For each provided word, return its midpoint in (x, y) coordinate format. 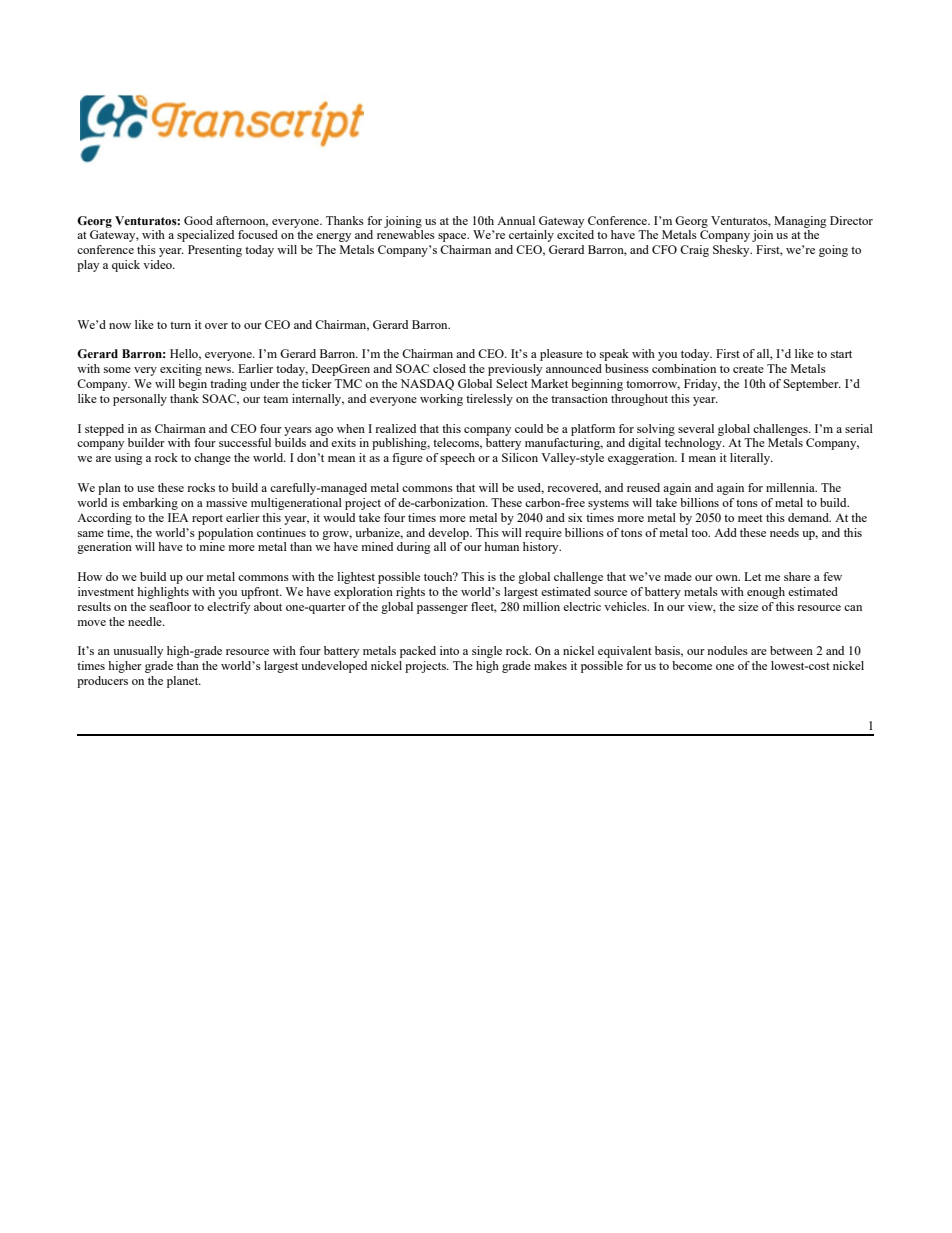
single (487, 652)
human (501, 546)
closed (449, 368)
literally (751, 459)
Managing (800, 222)
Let (752, 576)
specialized (205, 236)
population (225, 534)
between (791, 650)
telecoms (457, 443)
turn (180, 325)
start (841, 354)
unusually (138, 652)
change (212, 459)
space (453, 237)
